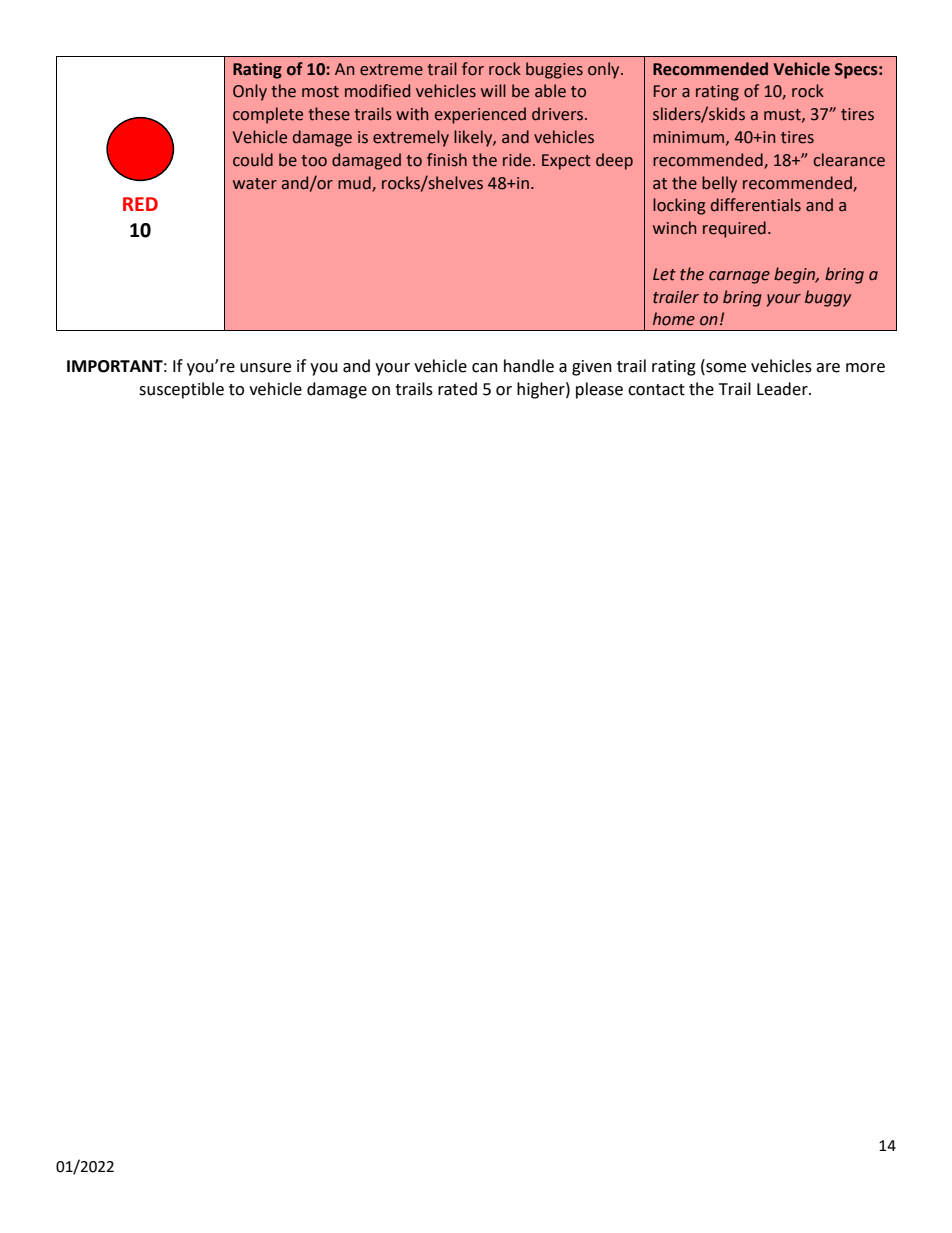 This page has height=1233, width=952. Describe the element at coordinates (320, 92) in the page. I see `most` at that location.
